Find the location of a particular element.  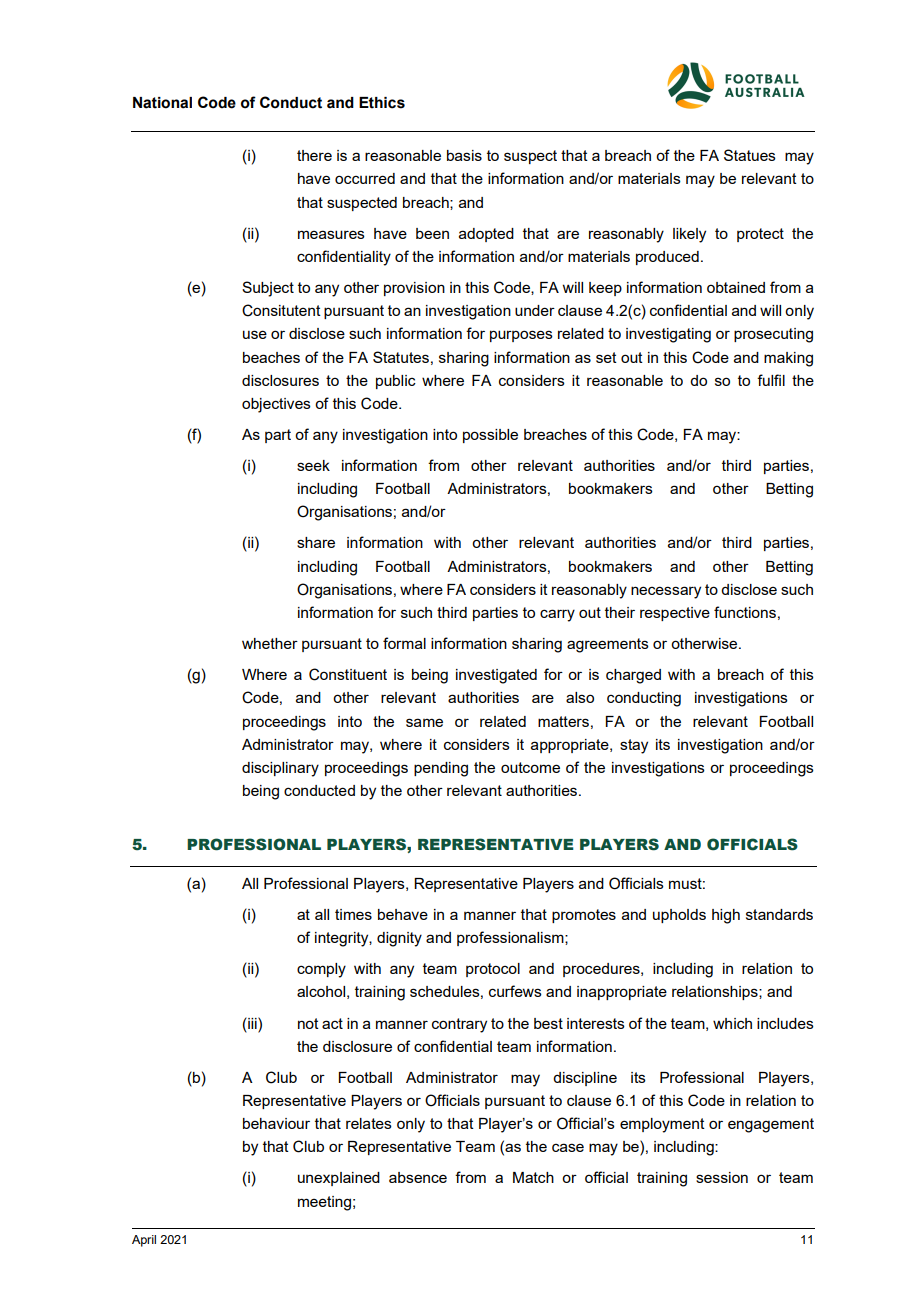

respective is located at coordinates (675, 614).
